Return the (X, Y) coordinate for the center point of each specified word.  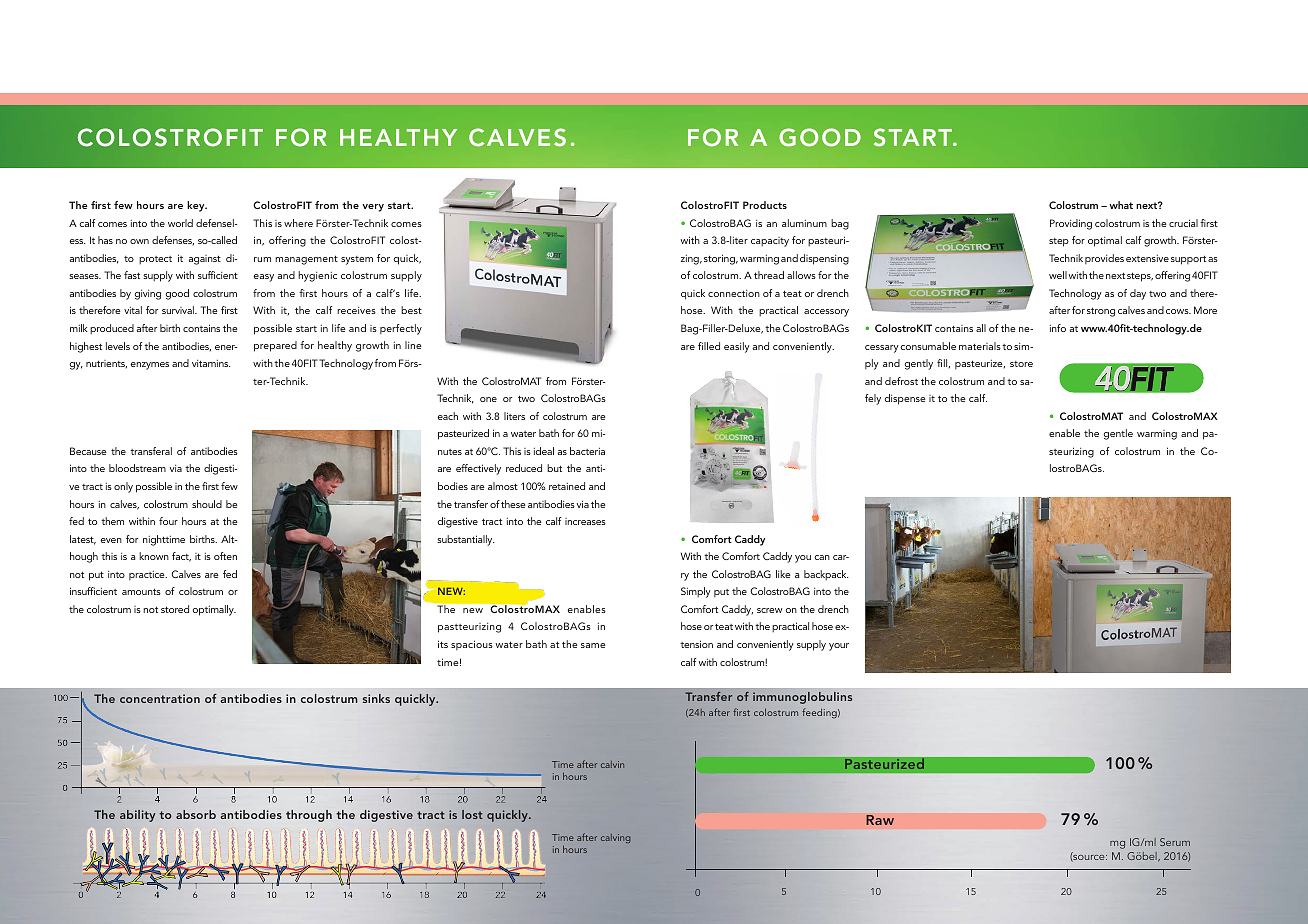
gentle (1118, 434)
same (593, 645)
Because (88, 451)
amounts (141, 592)
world (180, 223)
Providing (1071, 224)
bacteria (587, 451)
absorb (196, 814)
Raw (880, 820)
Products (765, 205)
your (839, 647)
